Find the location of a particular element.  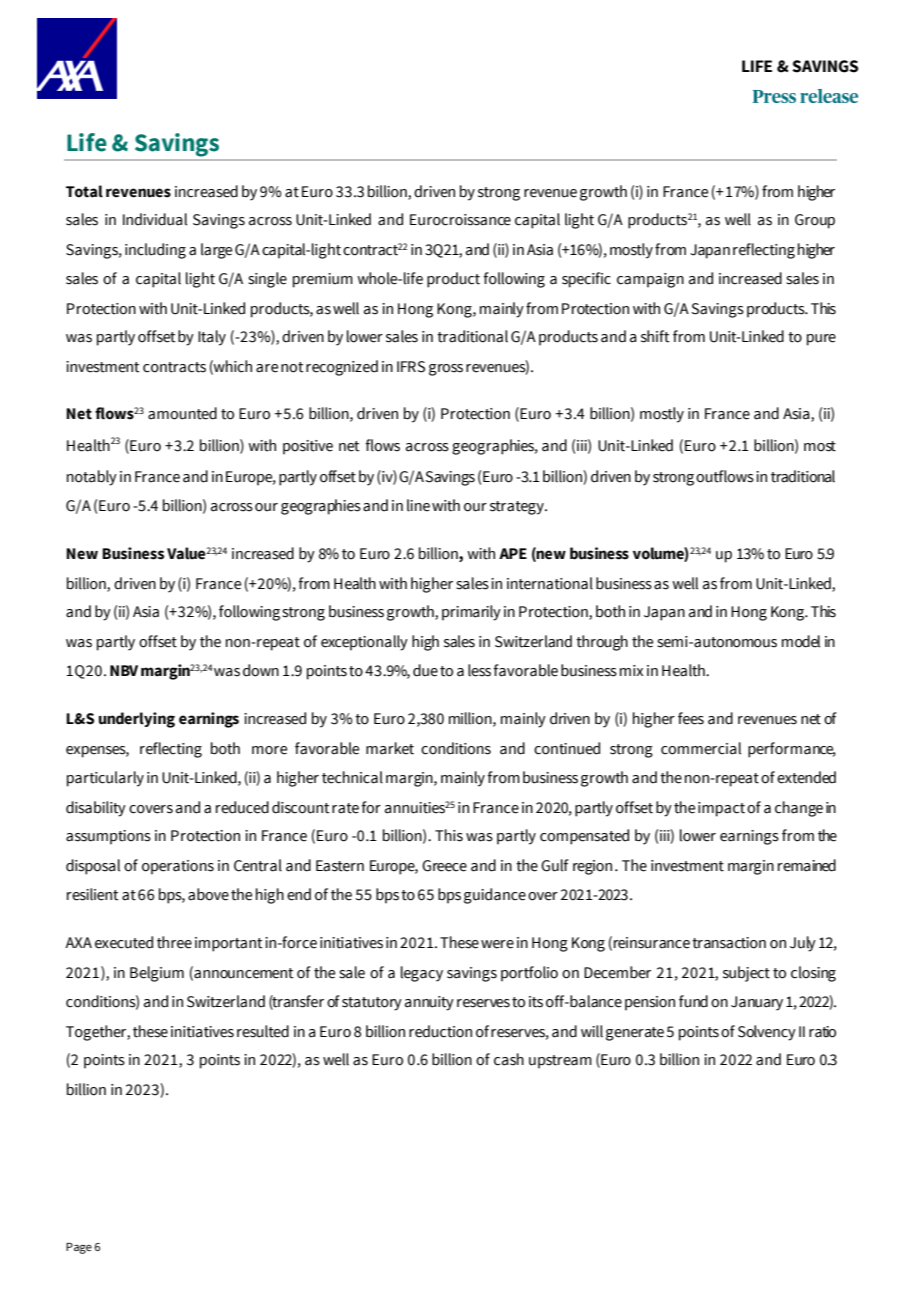

model is located at coordinates (801, 641).
